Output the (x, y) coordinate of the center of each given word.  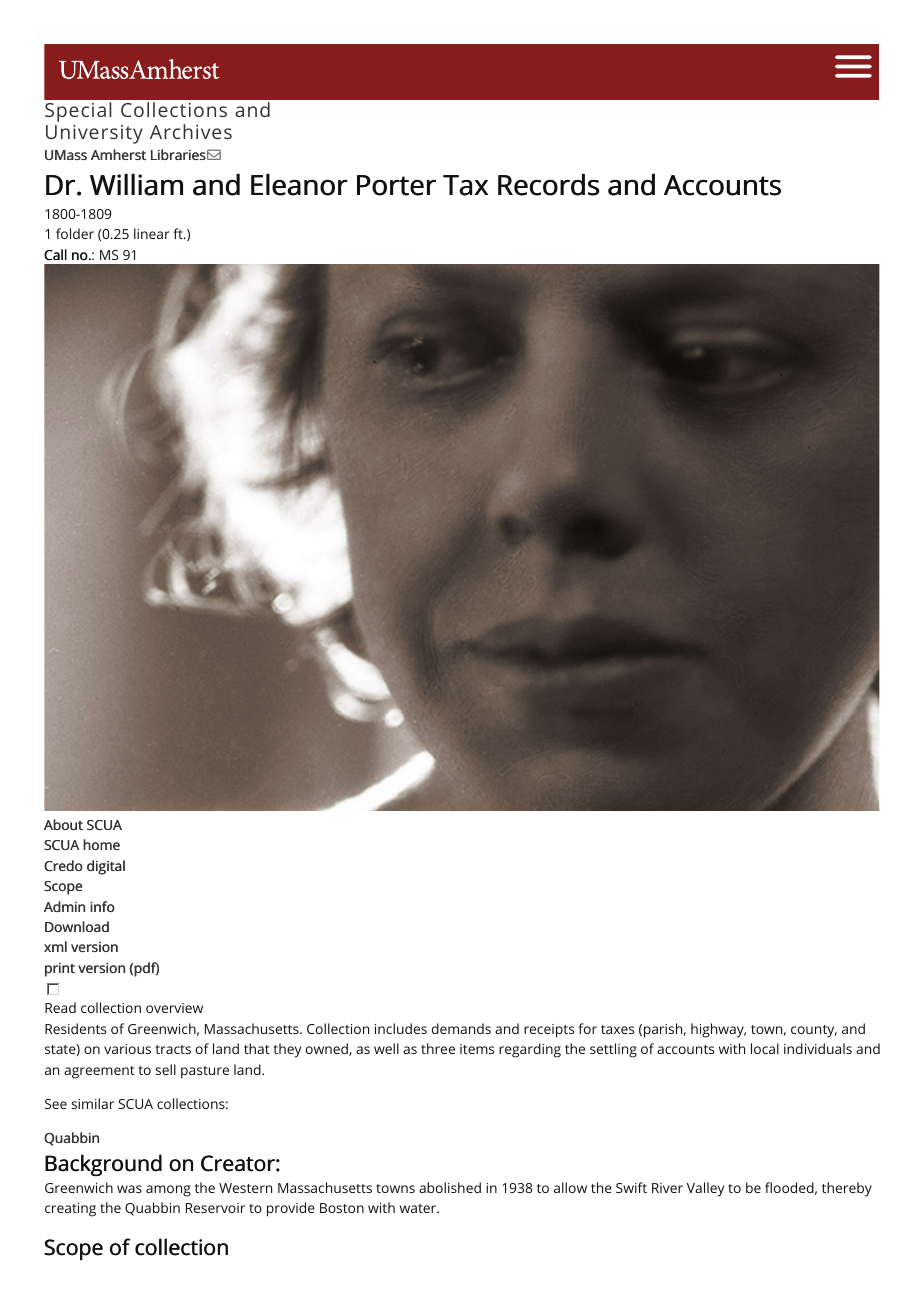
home (101, 844)
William (136, 185)
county (814, 1031)
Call (55, 255)
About (63, 824)
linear (152, 233)
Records (548, 184)
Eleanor (299, 185)
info (102, 906)
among (168, 1191)
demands (461, 1028)
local (765, 1048)
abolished (450, 1187)
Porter (396, 185)
